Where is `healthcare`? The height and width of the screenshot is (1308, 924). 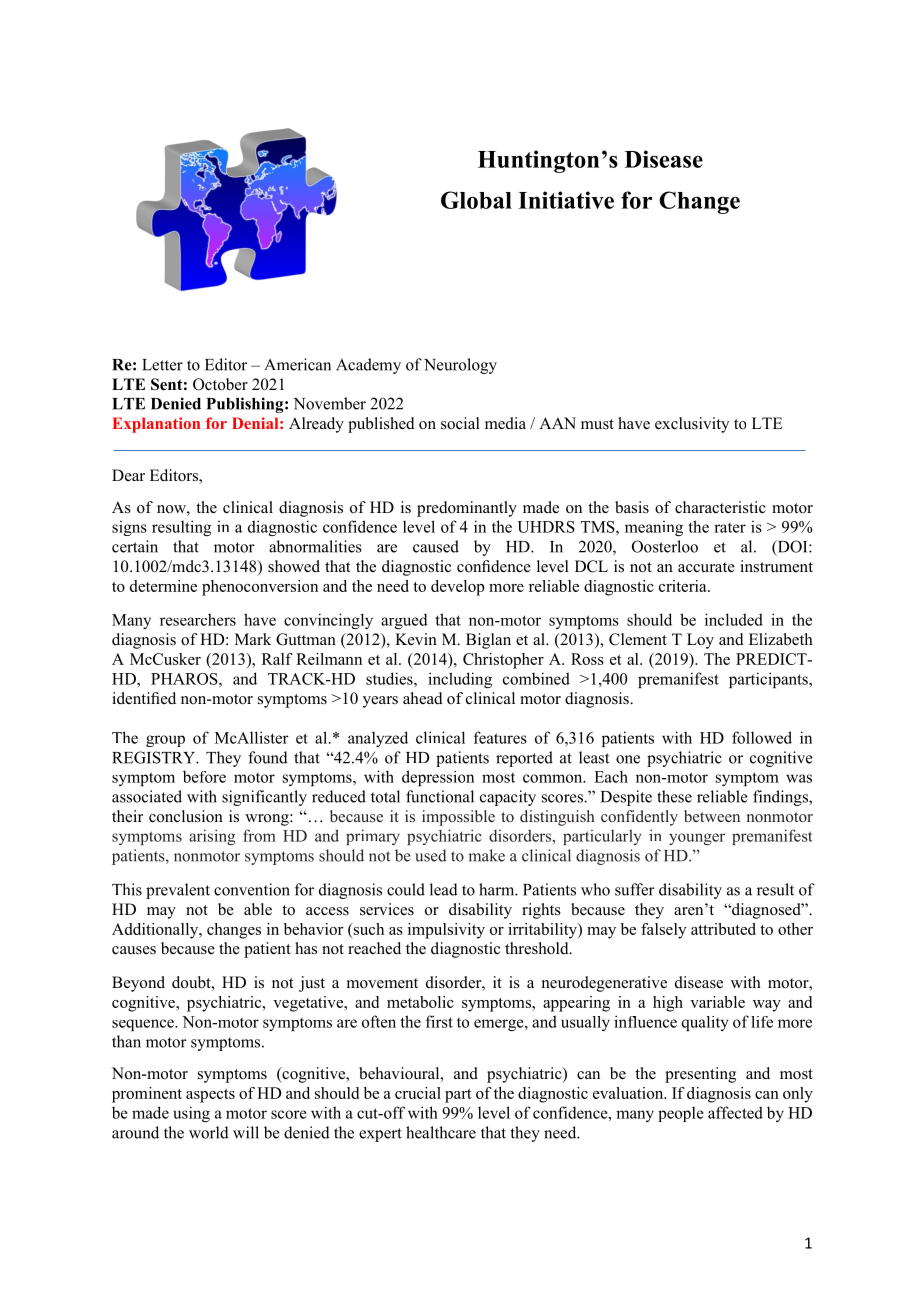 healthcare is located at coordinates (441, 1132).
